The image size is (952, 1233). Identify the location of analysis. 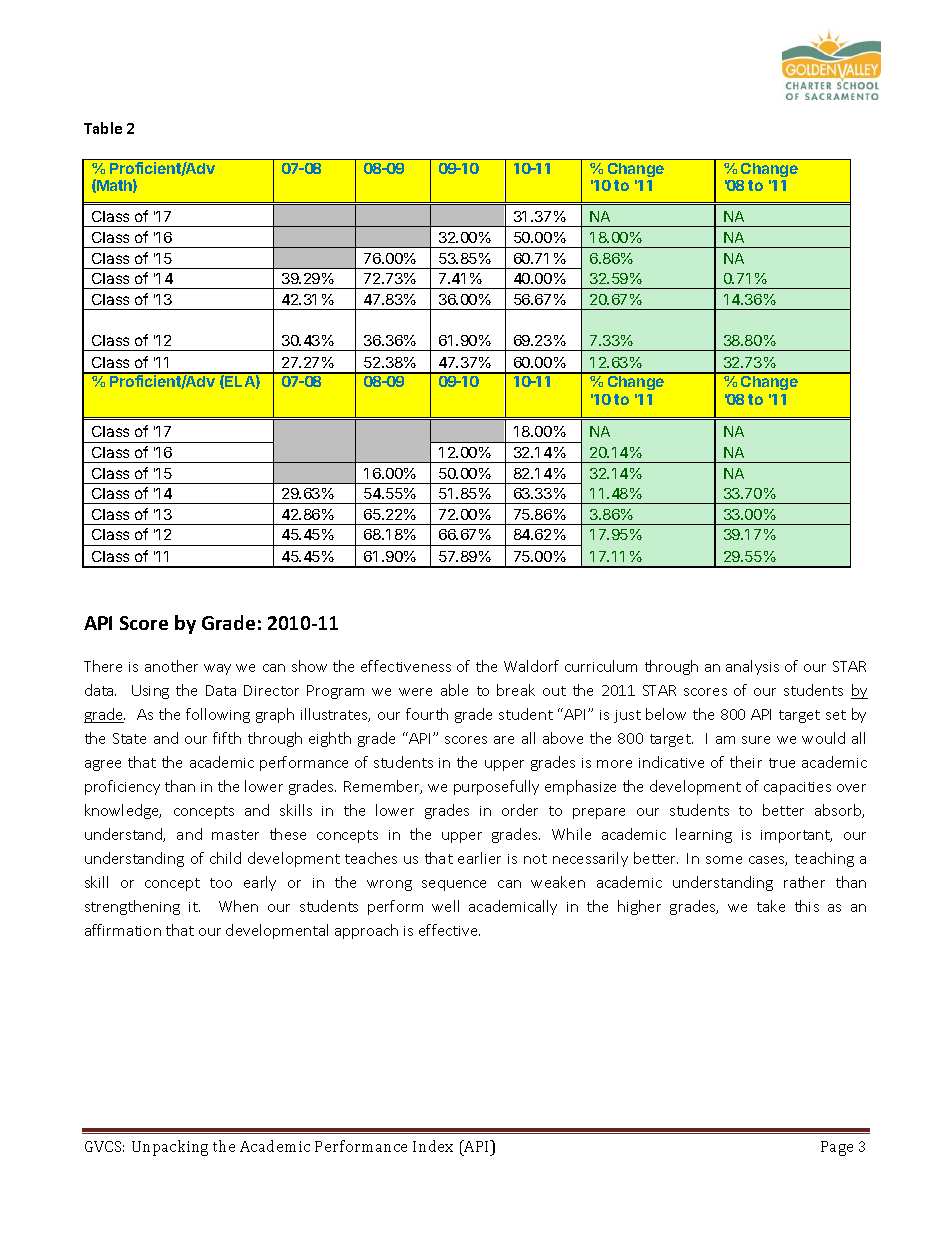
(752, 667).
